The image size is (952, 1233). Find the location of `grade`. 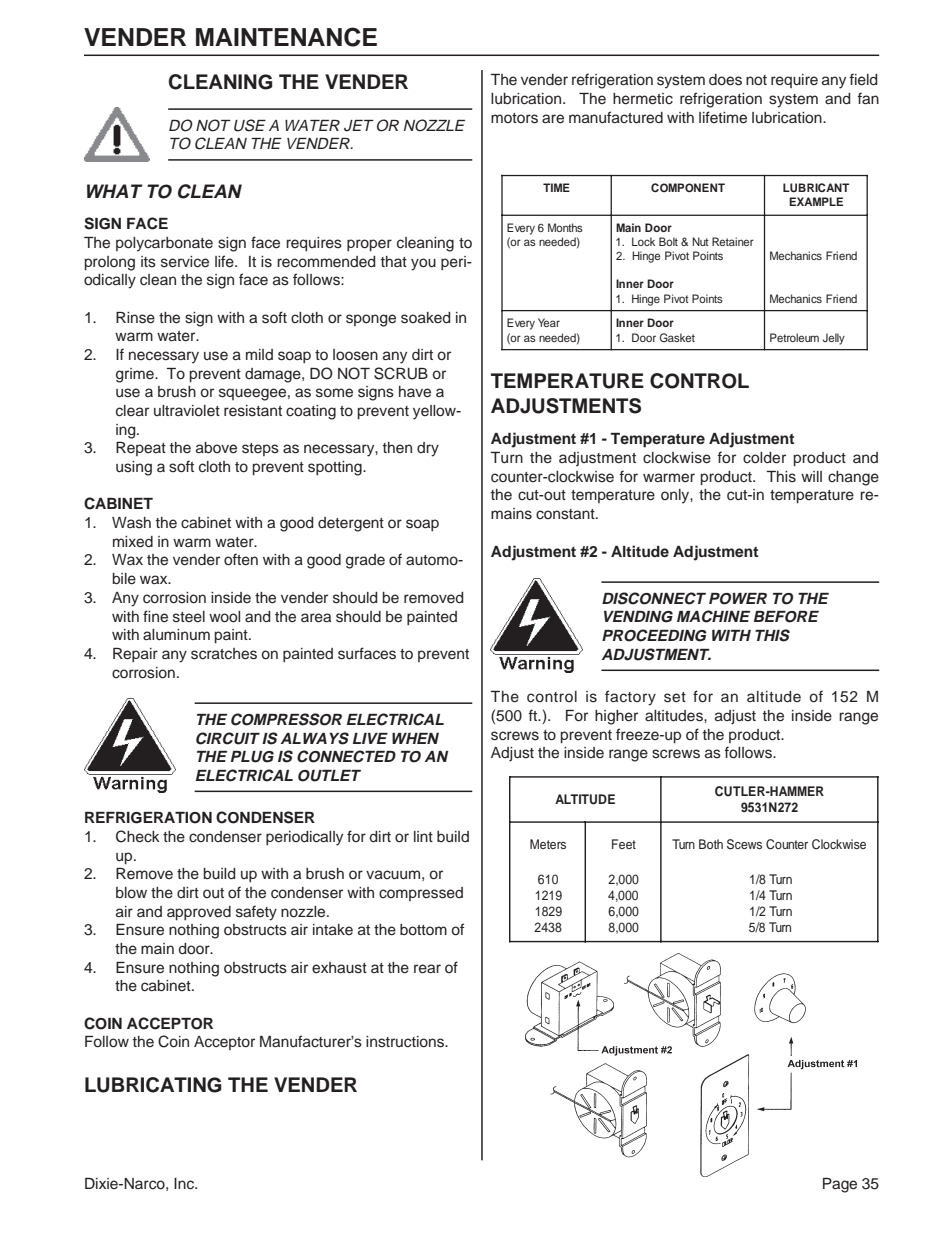

grade is located at coordinates (365, 561).
